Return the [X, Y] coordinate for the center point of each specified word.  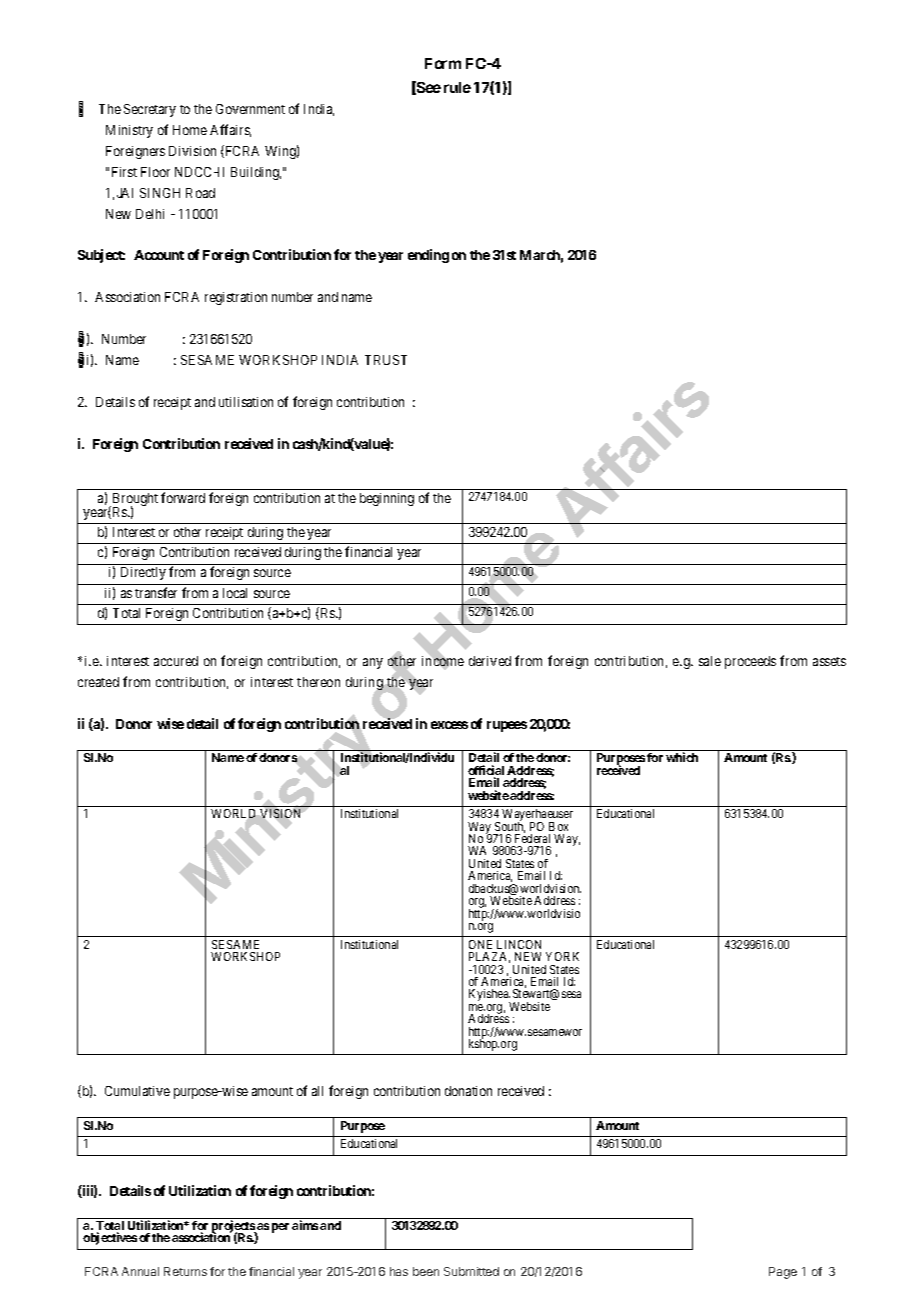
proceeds [750, 662]
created [98, 682]
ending [428, 256]
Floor [155, 172]
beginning [387, 499]
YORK [562, 956]
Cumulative [137, 1091]
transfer [156, 592]
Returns [185, 1271]
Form [443, 63]
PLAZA [489, 957]
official [486, 771]
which [682, 757]
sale [710, 661]
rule [457, 87]
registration [236, 298]
